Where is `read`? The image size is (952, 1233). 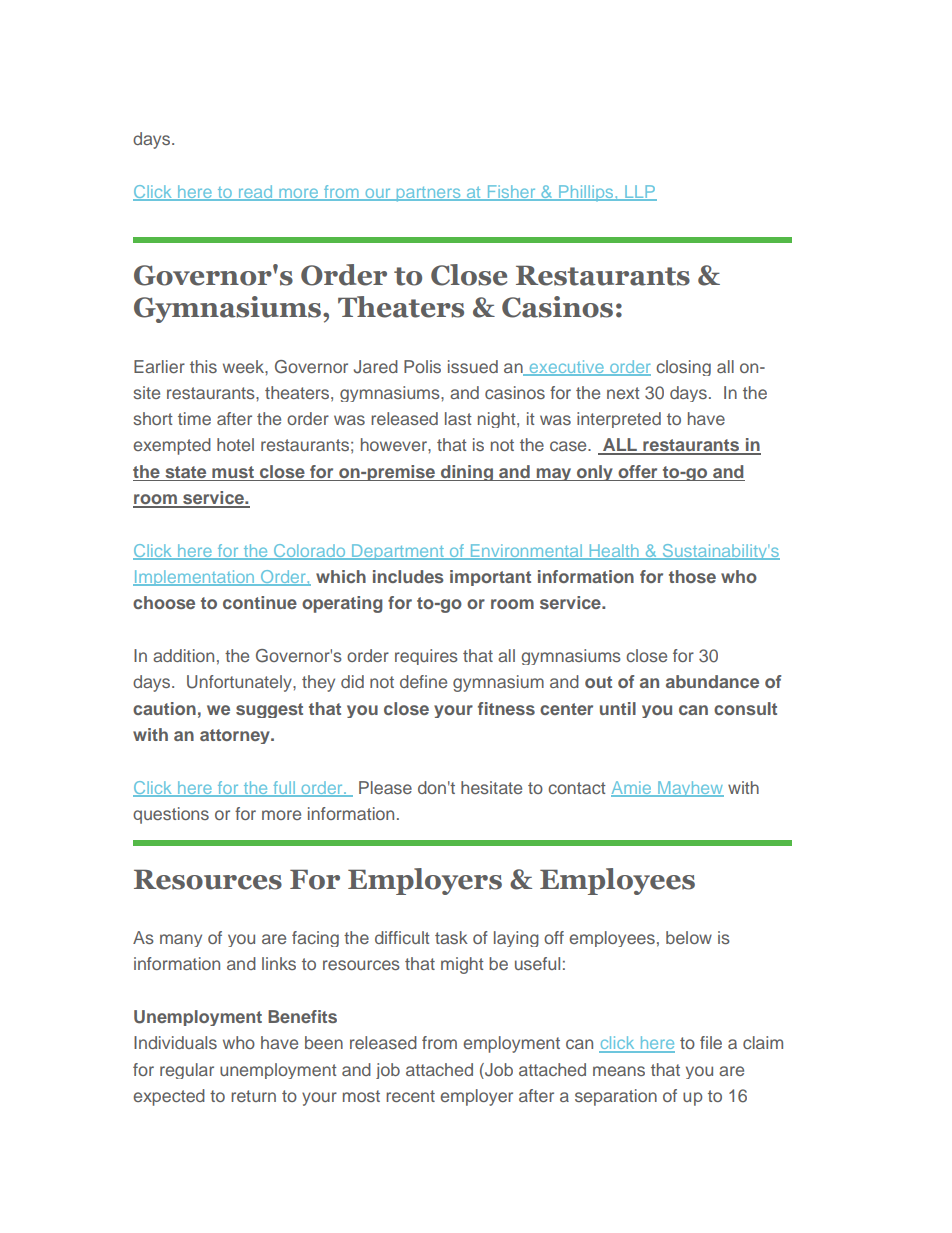 read is located at coordinates (255, 193).
